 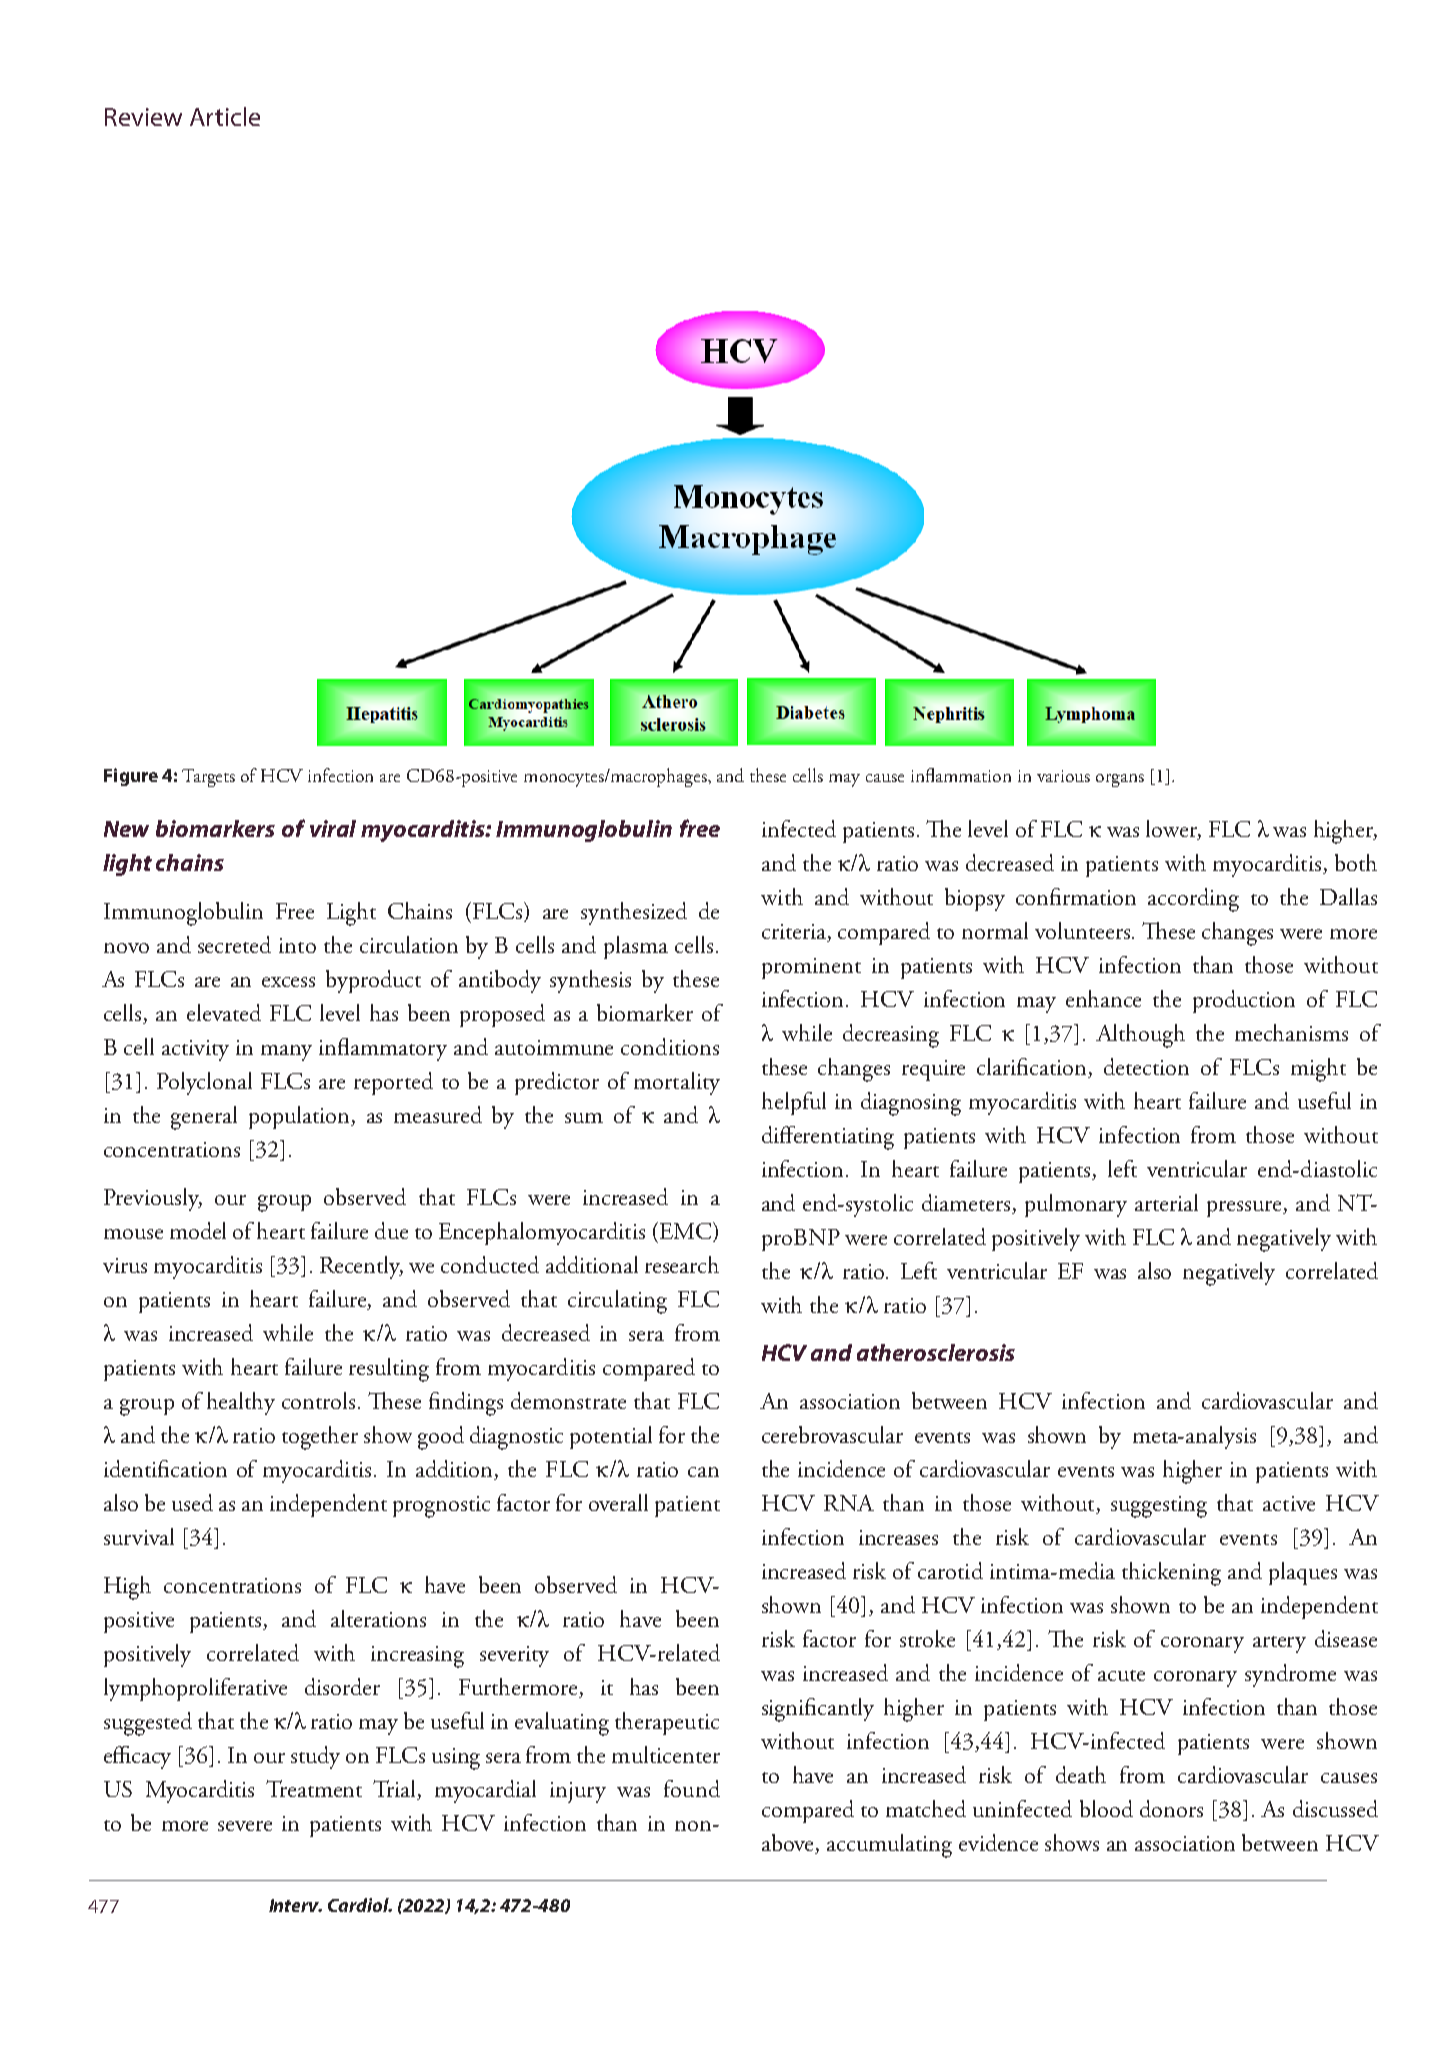 What do you see at coordinates (225, 116) in the page?
I see `Article` at bounding box center [225, 116].
